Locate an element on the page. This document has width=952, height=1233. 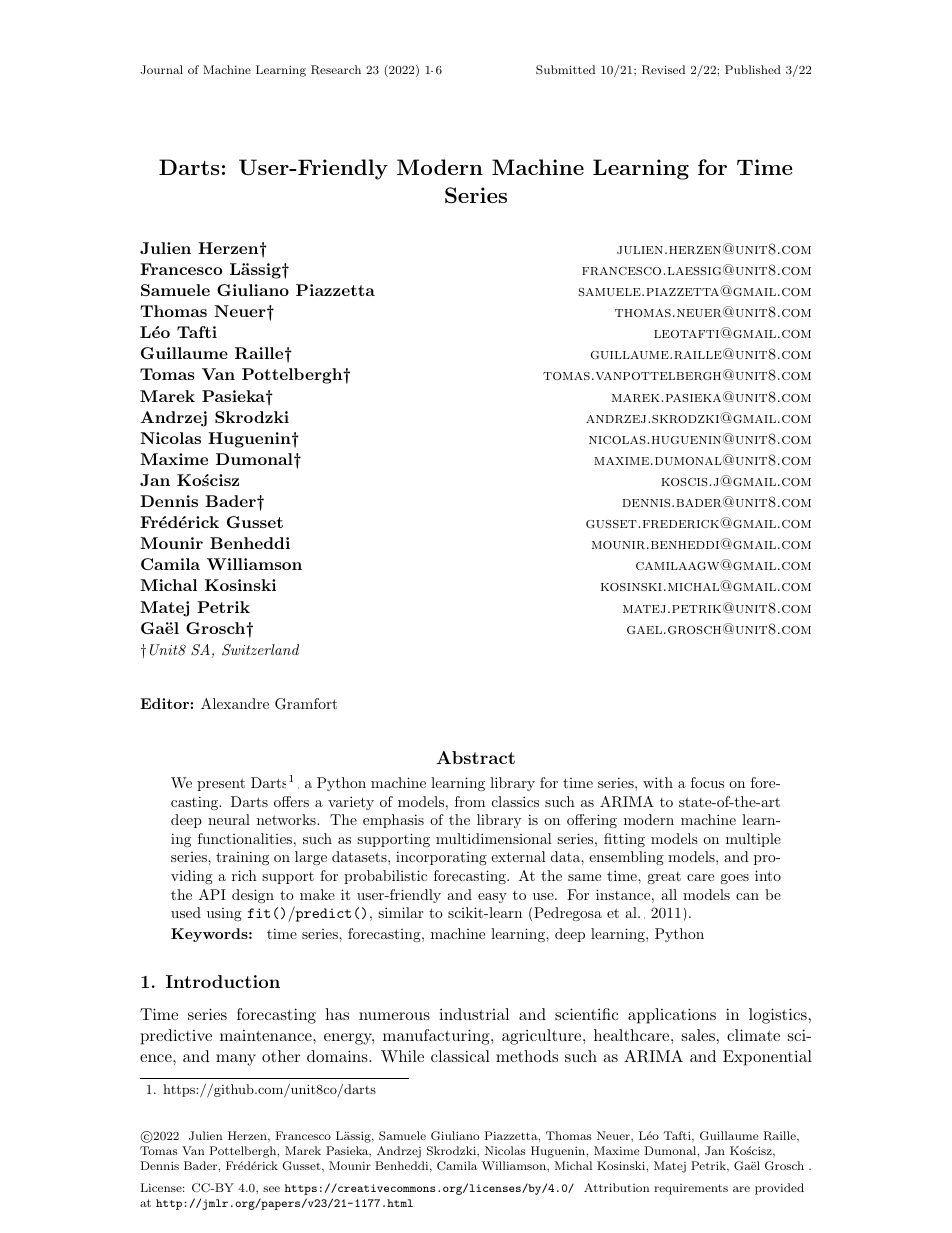
Published is located at coordinates (753, 69).
